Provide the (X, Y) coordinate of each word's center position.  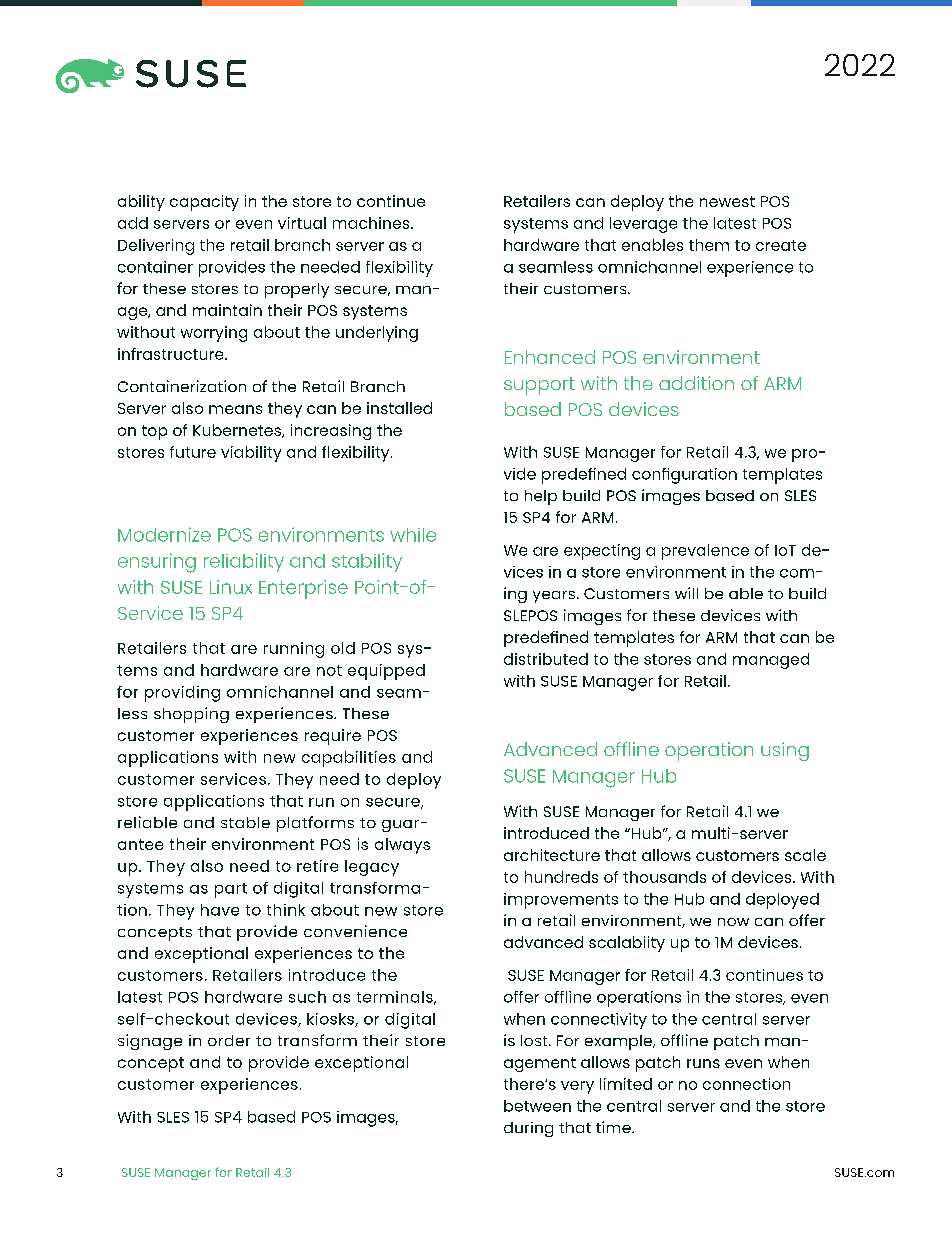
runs (703, 1063)
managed (771, 661)
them (709, 245)
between (537, 1106)
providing (182, 694)
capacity (204, 203)
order (229, 1040)
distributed (546, 659)
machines (372, 223)
